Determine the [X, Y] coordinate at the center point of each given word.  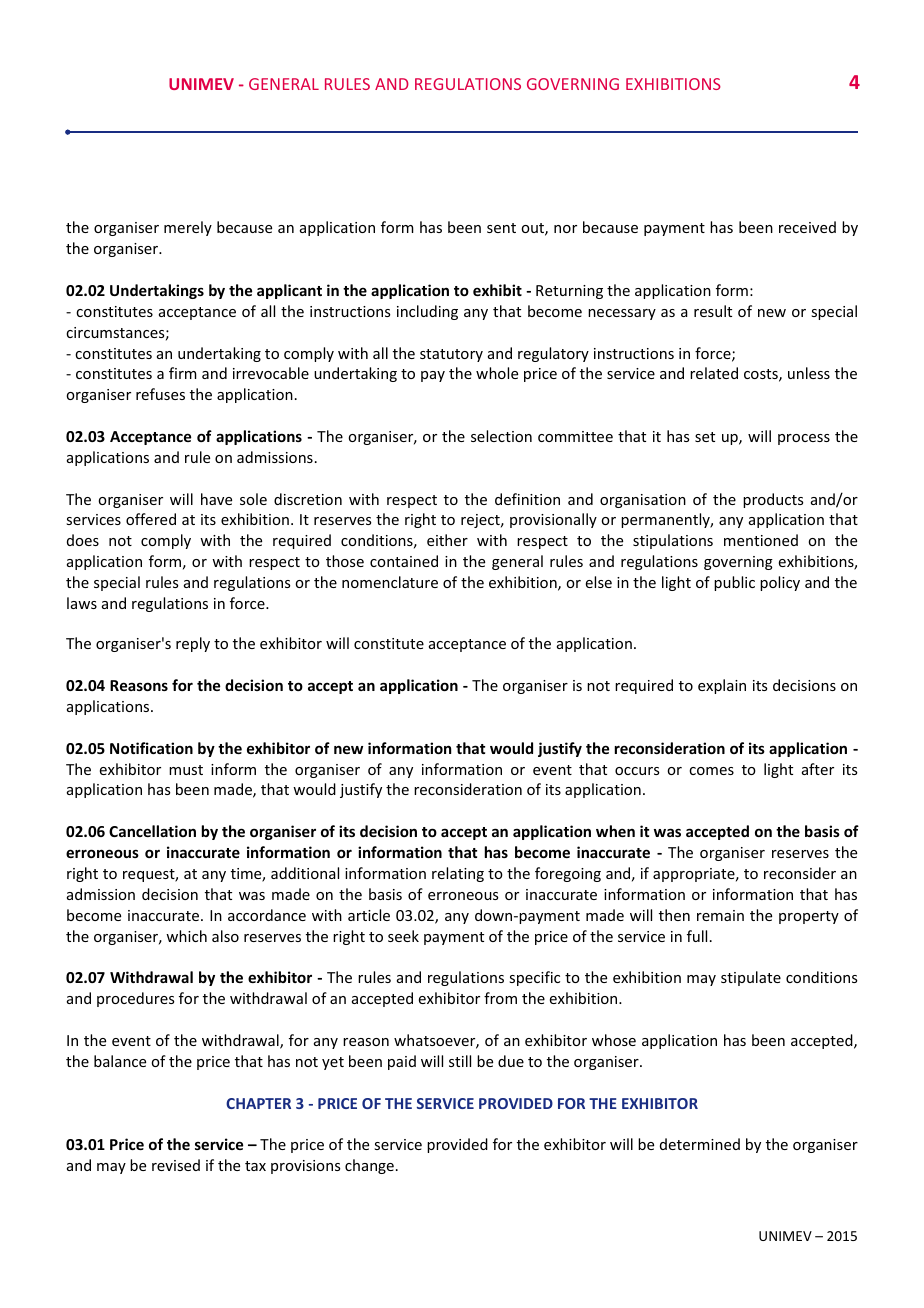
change [369, 1166]
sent [501, 228]
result [713, 311]
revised [176, 1165]
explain [722, 686]
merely [188, 228]
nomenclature [390, 582]
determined [700, 1144]
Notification [151, 748]
